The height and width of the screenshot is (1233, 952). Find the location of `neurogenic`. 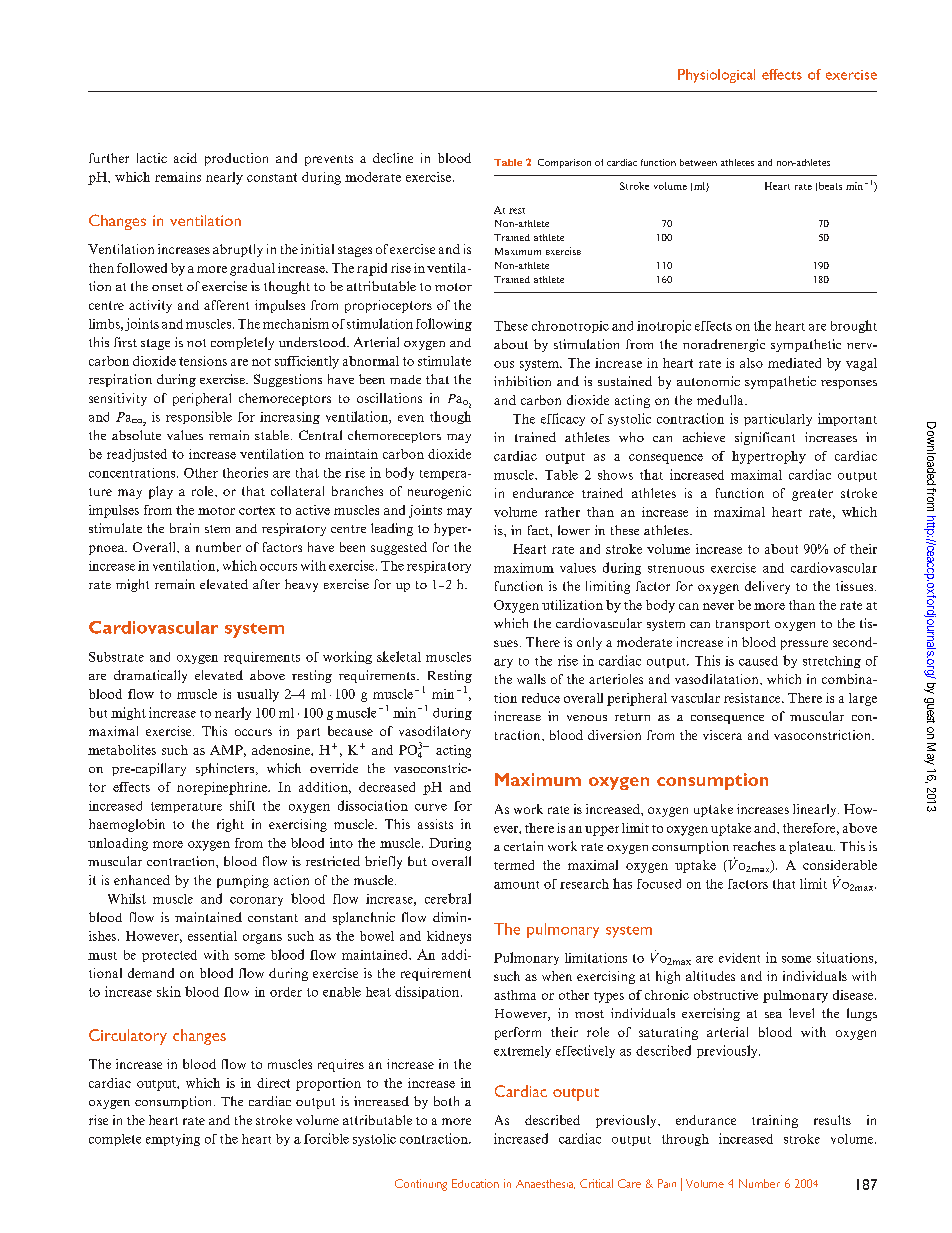

neurogenic is located at coordinates (439, 492).
